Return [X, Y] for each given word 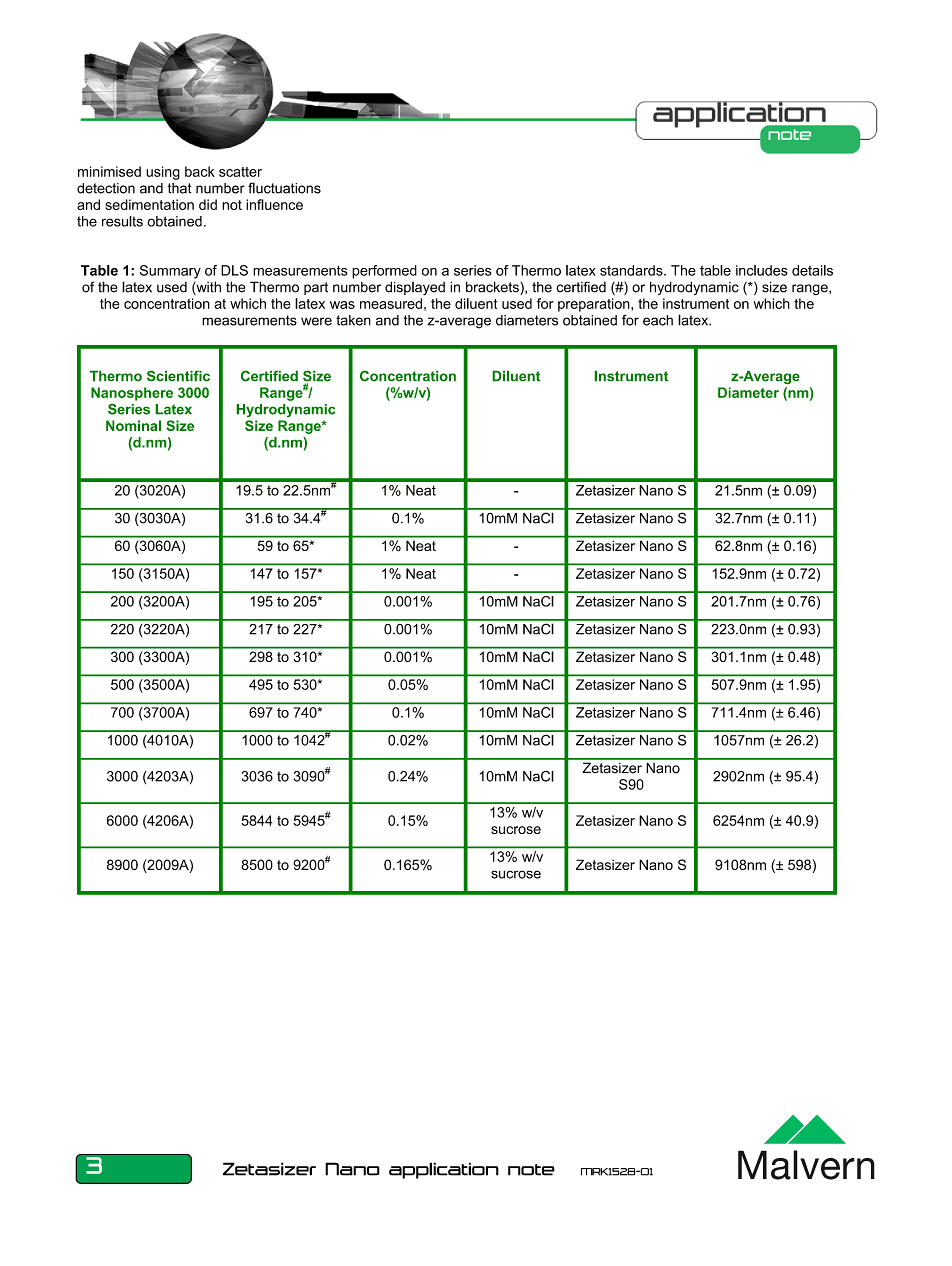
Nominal [133, 425]
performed [384, 272]
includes [762, 270]
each [658, 320]
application [444, 1170]
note [531, 1170]
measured [391, 303]
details [812, 270]
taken [353, 320]
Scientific [178, 376]
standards [632, 270]
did [208, 204]
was [342, 305]
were [316, 321]
